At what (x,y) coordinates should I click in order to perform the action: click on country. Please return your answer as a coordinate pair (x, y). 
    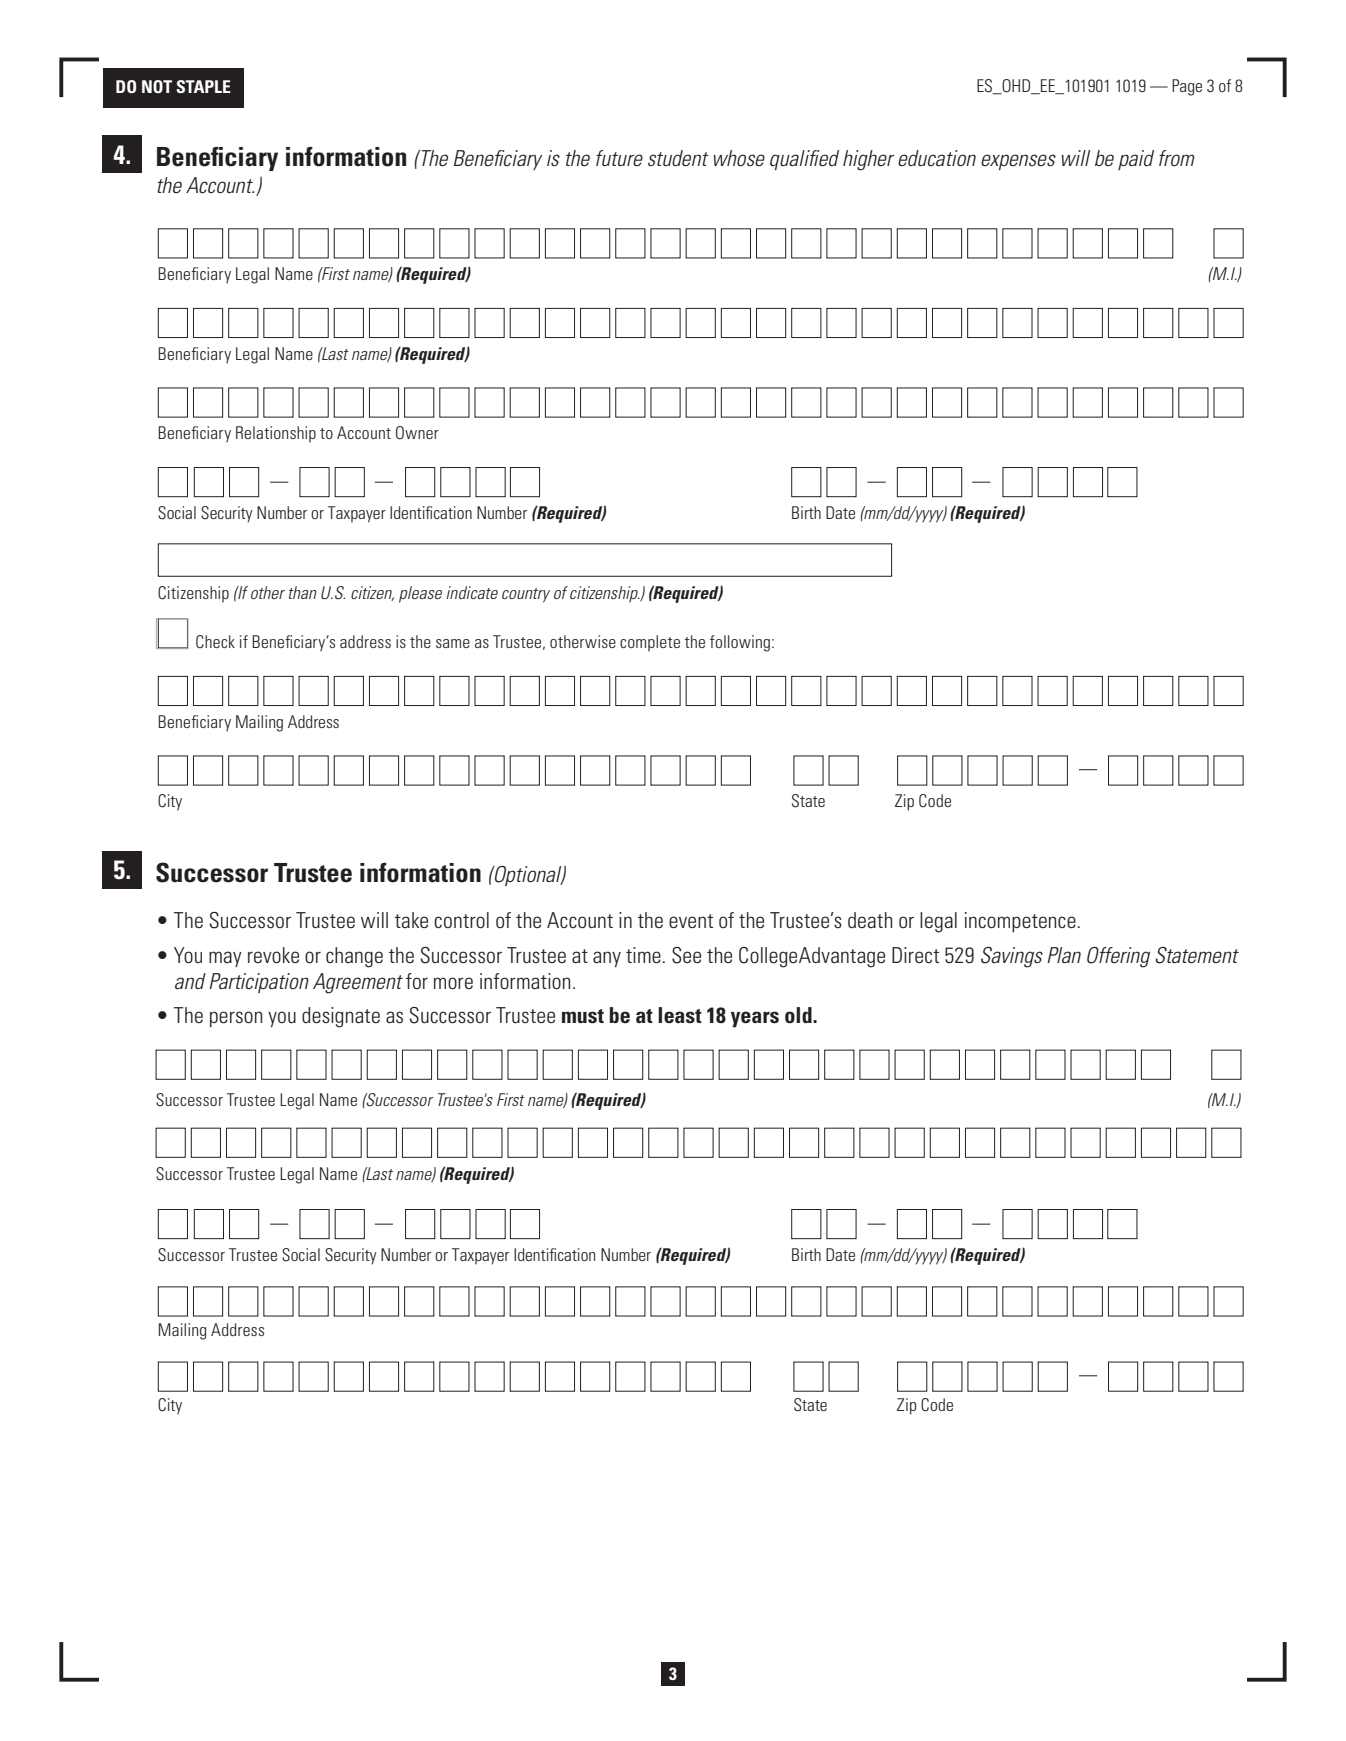
    Looking at the image, I should click on (526, 595).
